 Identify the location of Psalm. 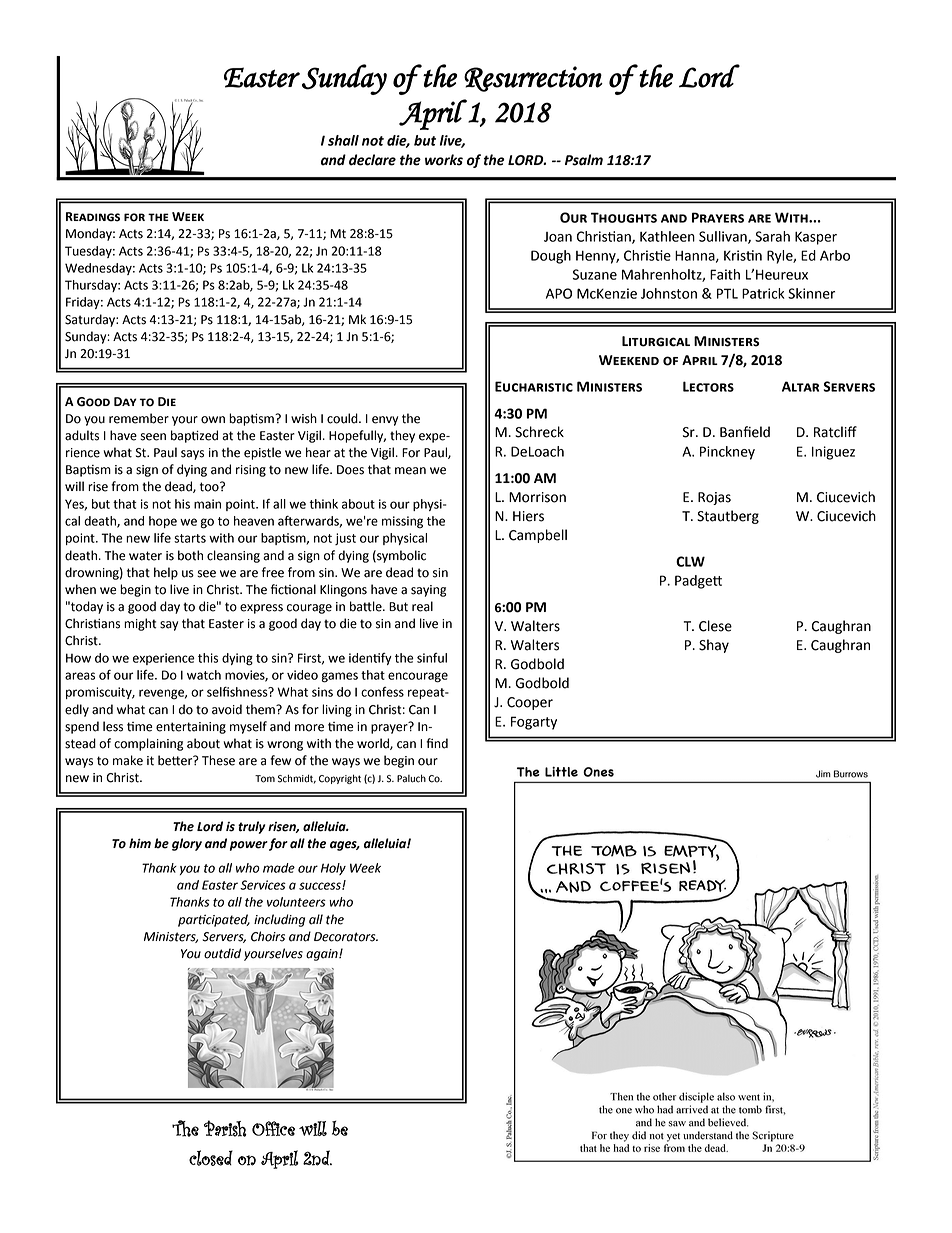
(584, 160).
